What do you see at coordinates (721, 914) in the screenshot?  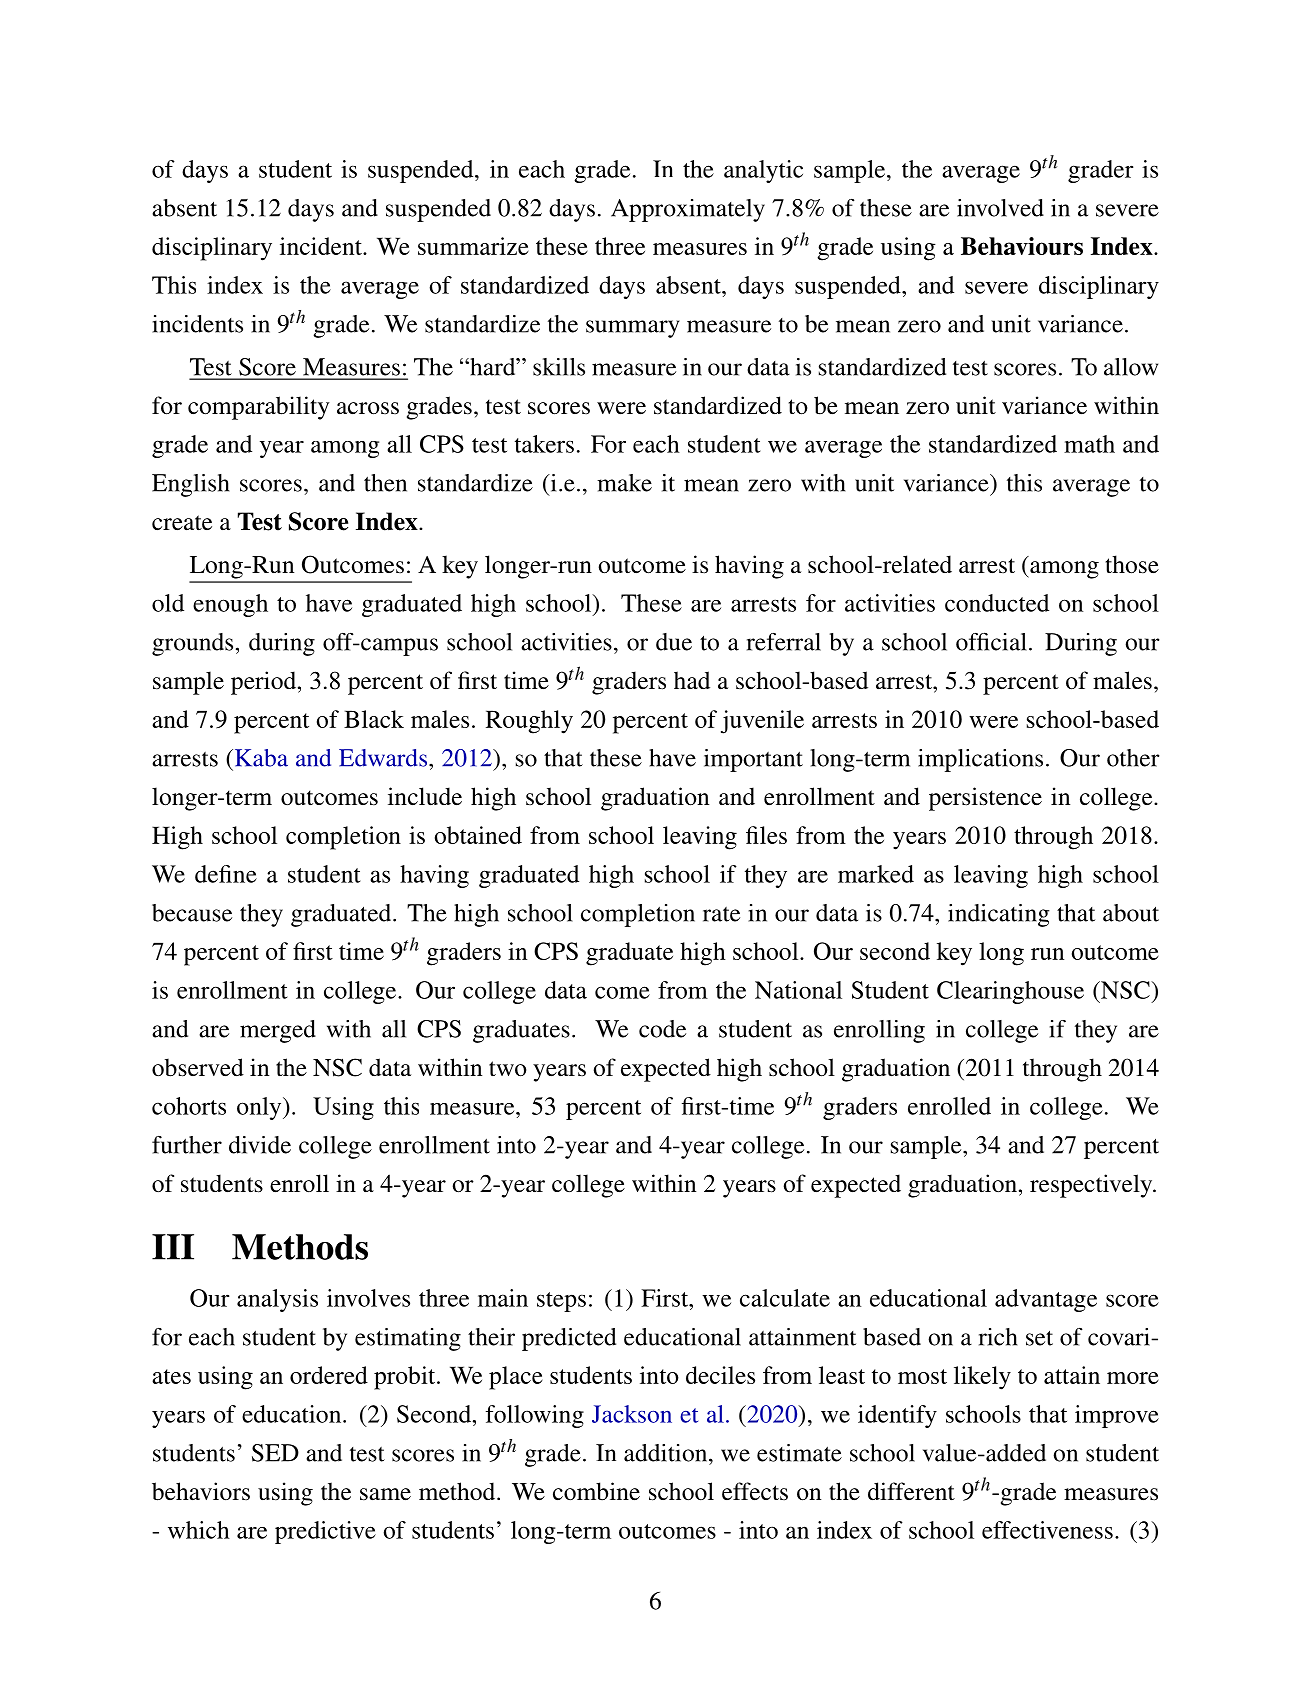 I see `rate` at bounding box center [721, 914].
